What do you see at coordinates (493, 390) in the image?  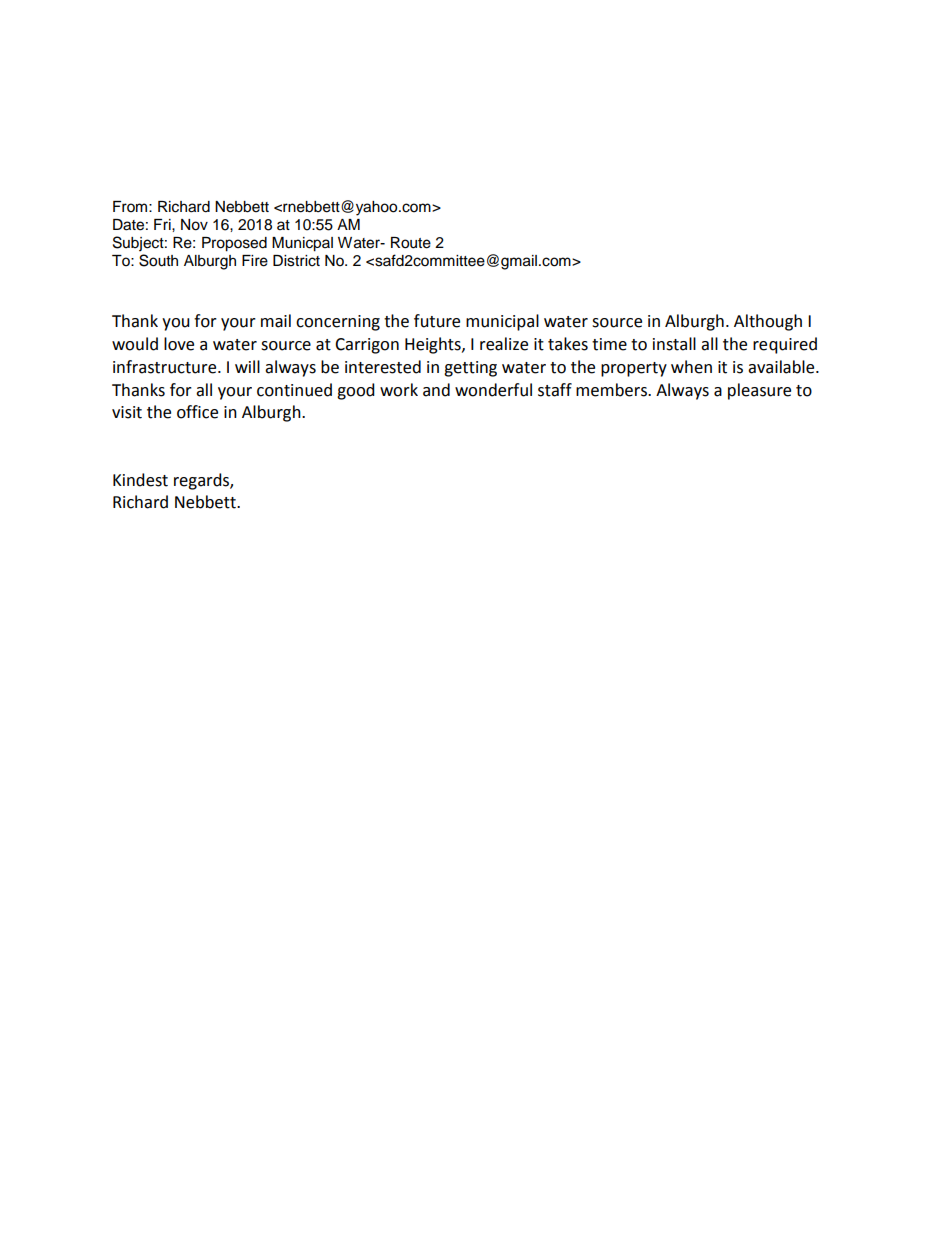 I see `wonderful` at bounding box center [493, 390].
